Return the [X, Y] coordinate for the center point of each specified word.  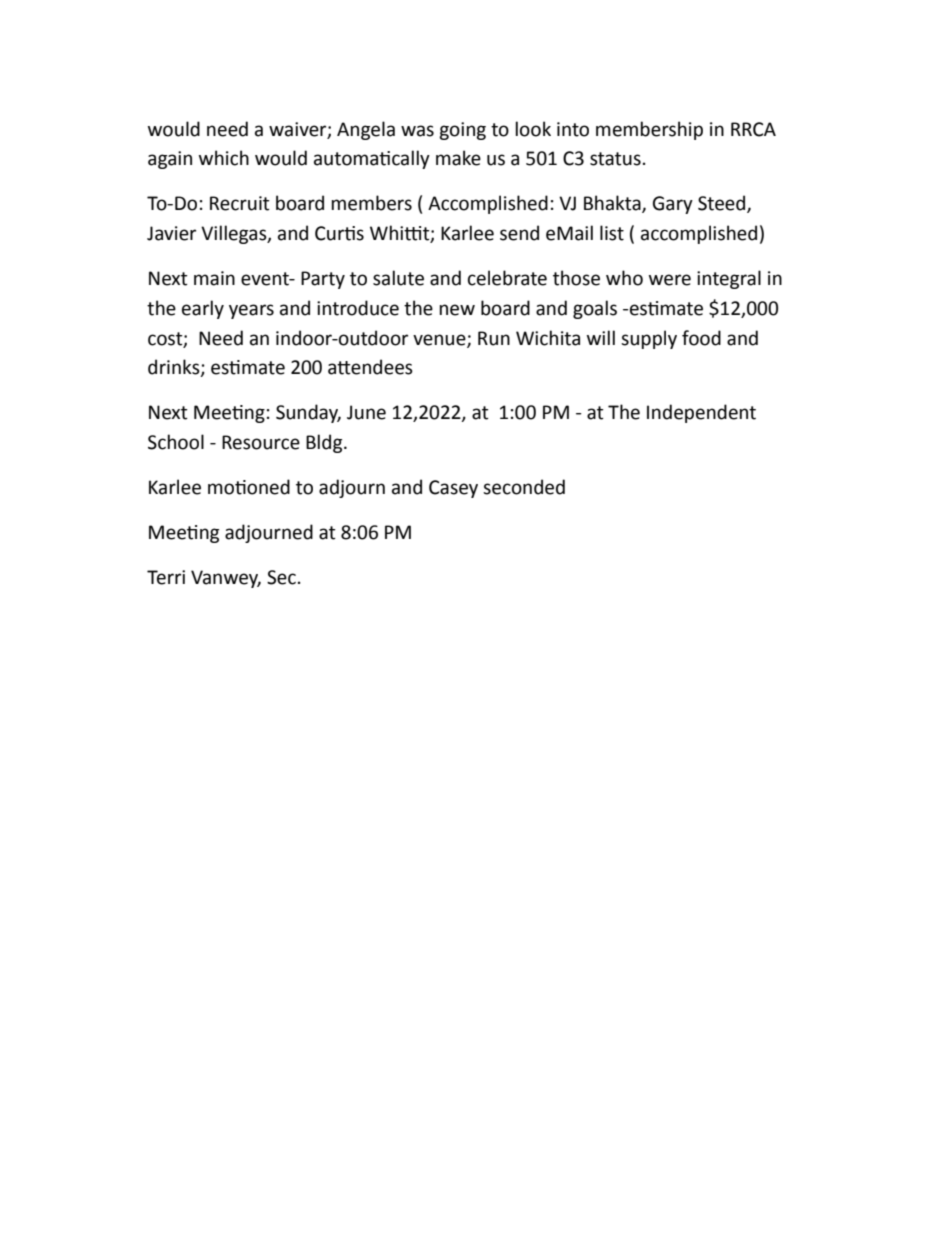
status [615, 159]
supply [649, 339]
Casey [453, 489]
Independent [701, 413]
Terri [166, 577]
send [519, 233]
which [224, 158]
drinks [175, 368]
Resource [261, 442]
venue [440, 340]
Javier [171, 233]
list [612, 233]
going [462, 131]
